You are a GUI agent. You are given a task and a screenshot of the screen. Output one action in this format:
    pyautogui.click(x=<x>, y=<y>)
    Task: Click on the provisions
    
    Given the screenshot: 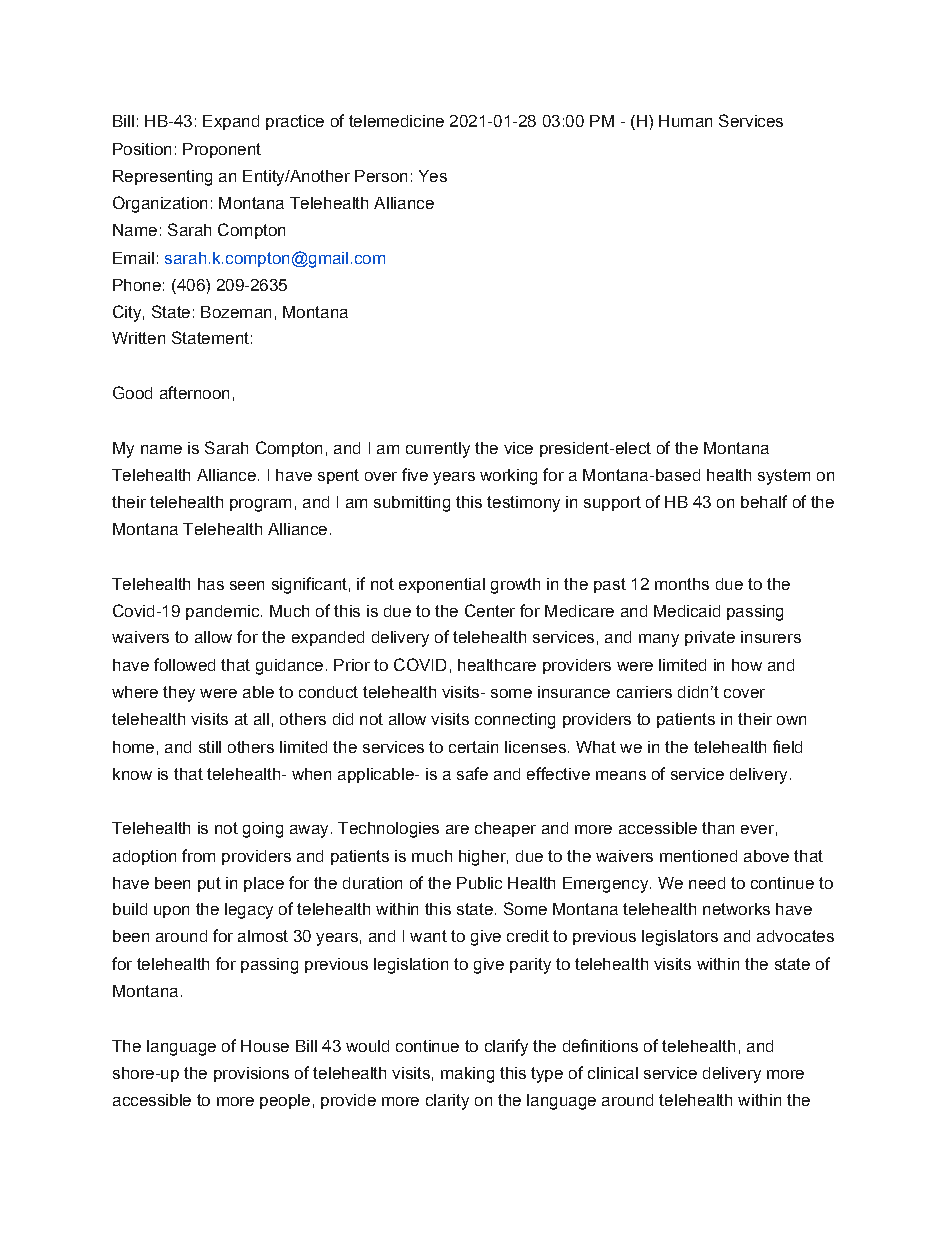 What is the action you would take?
    pyautogui.click(x=251, y=1074)
